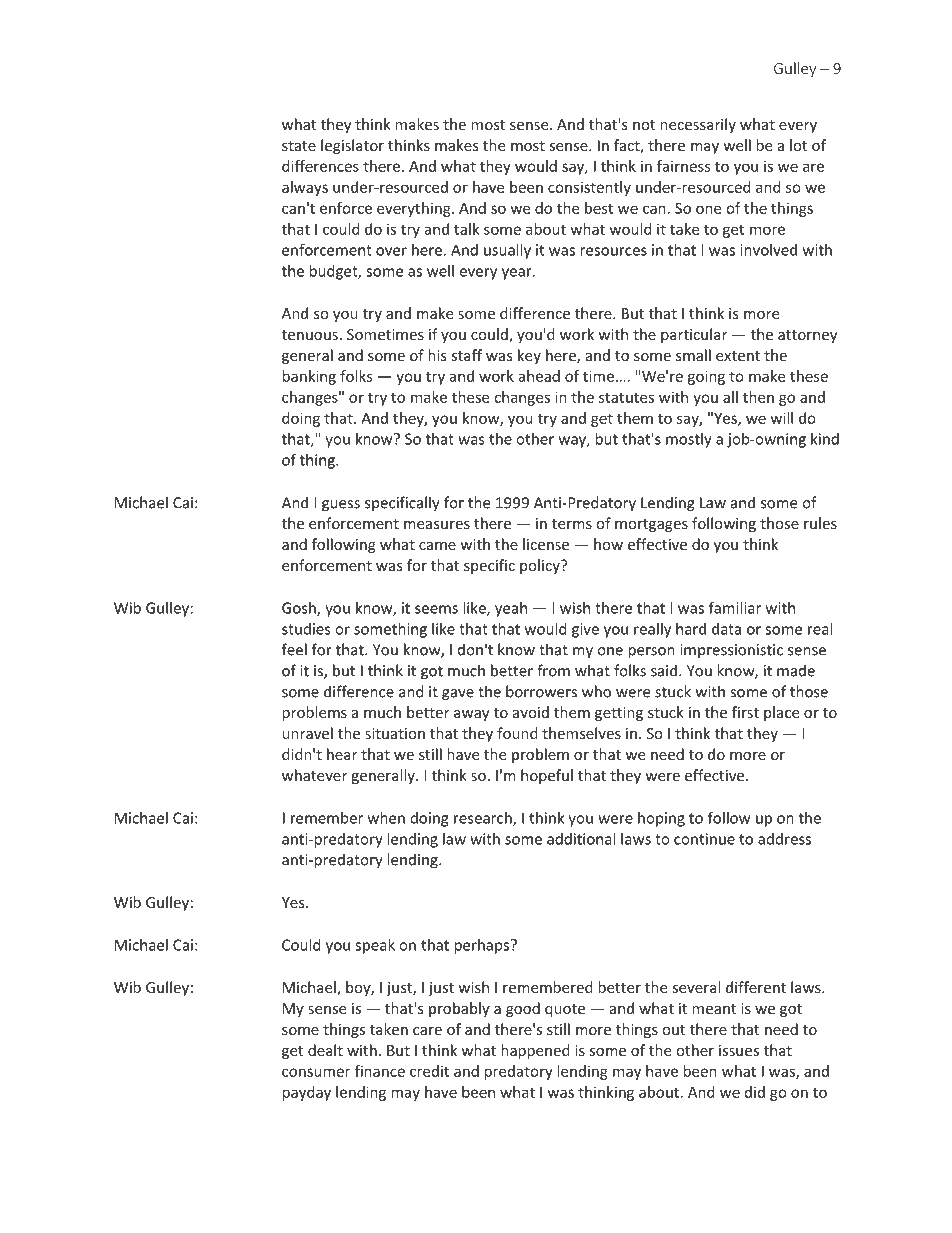 This screenshot has width=952, height=1233. Describe the element at coordinates (535, 1051) in the screenshot. I see `happened` at that location.
